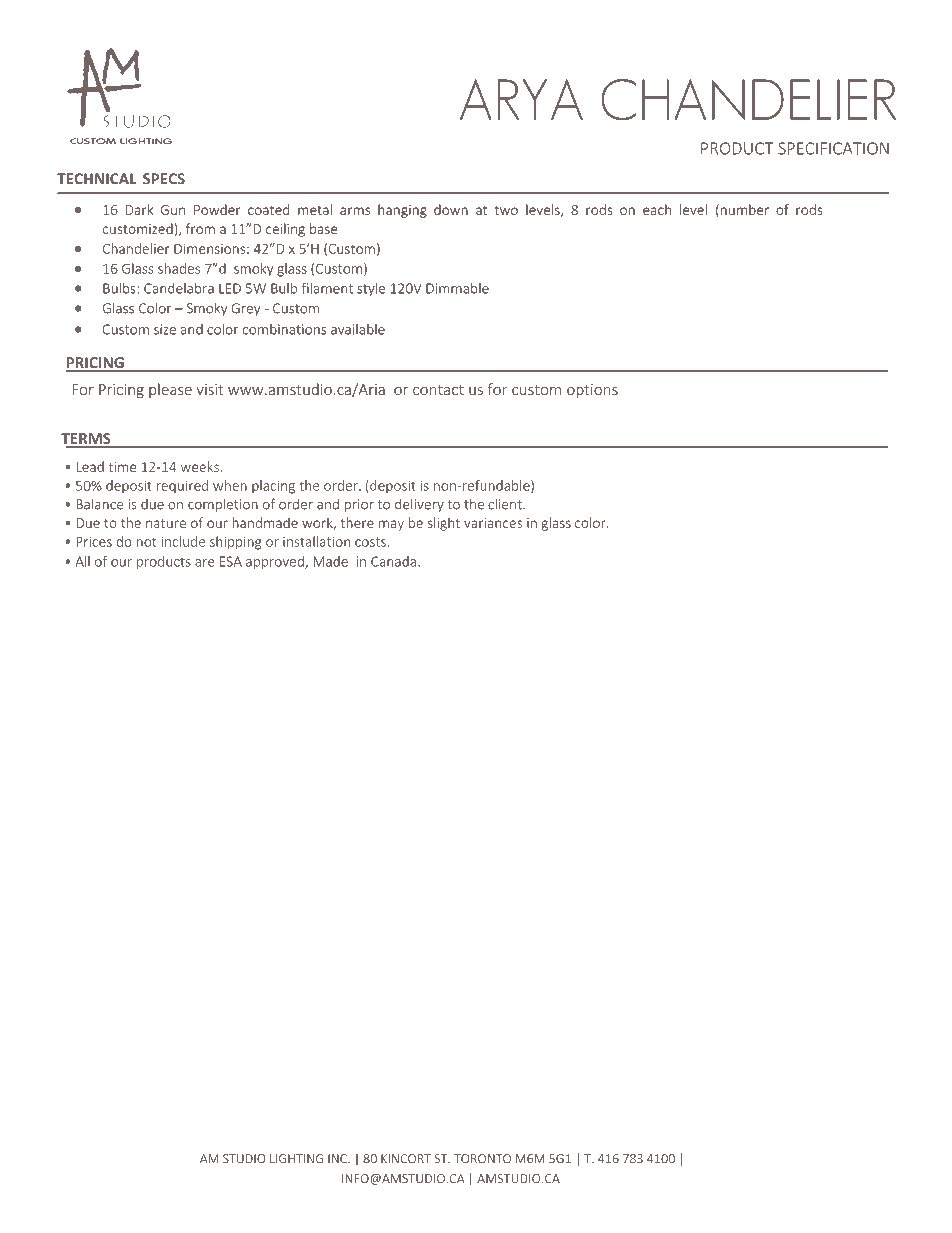 The width and height of the screenshot is (952, 1233). What do you see at coordinates (521, 99) in the screenshot?
I see `ARYA` at bounding box center [521, 99].
